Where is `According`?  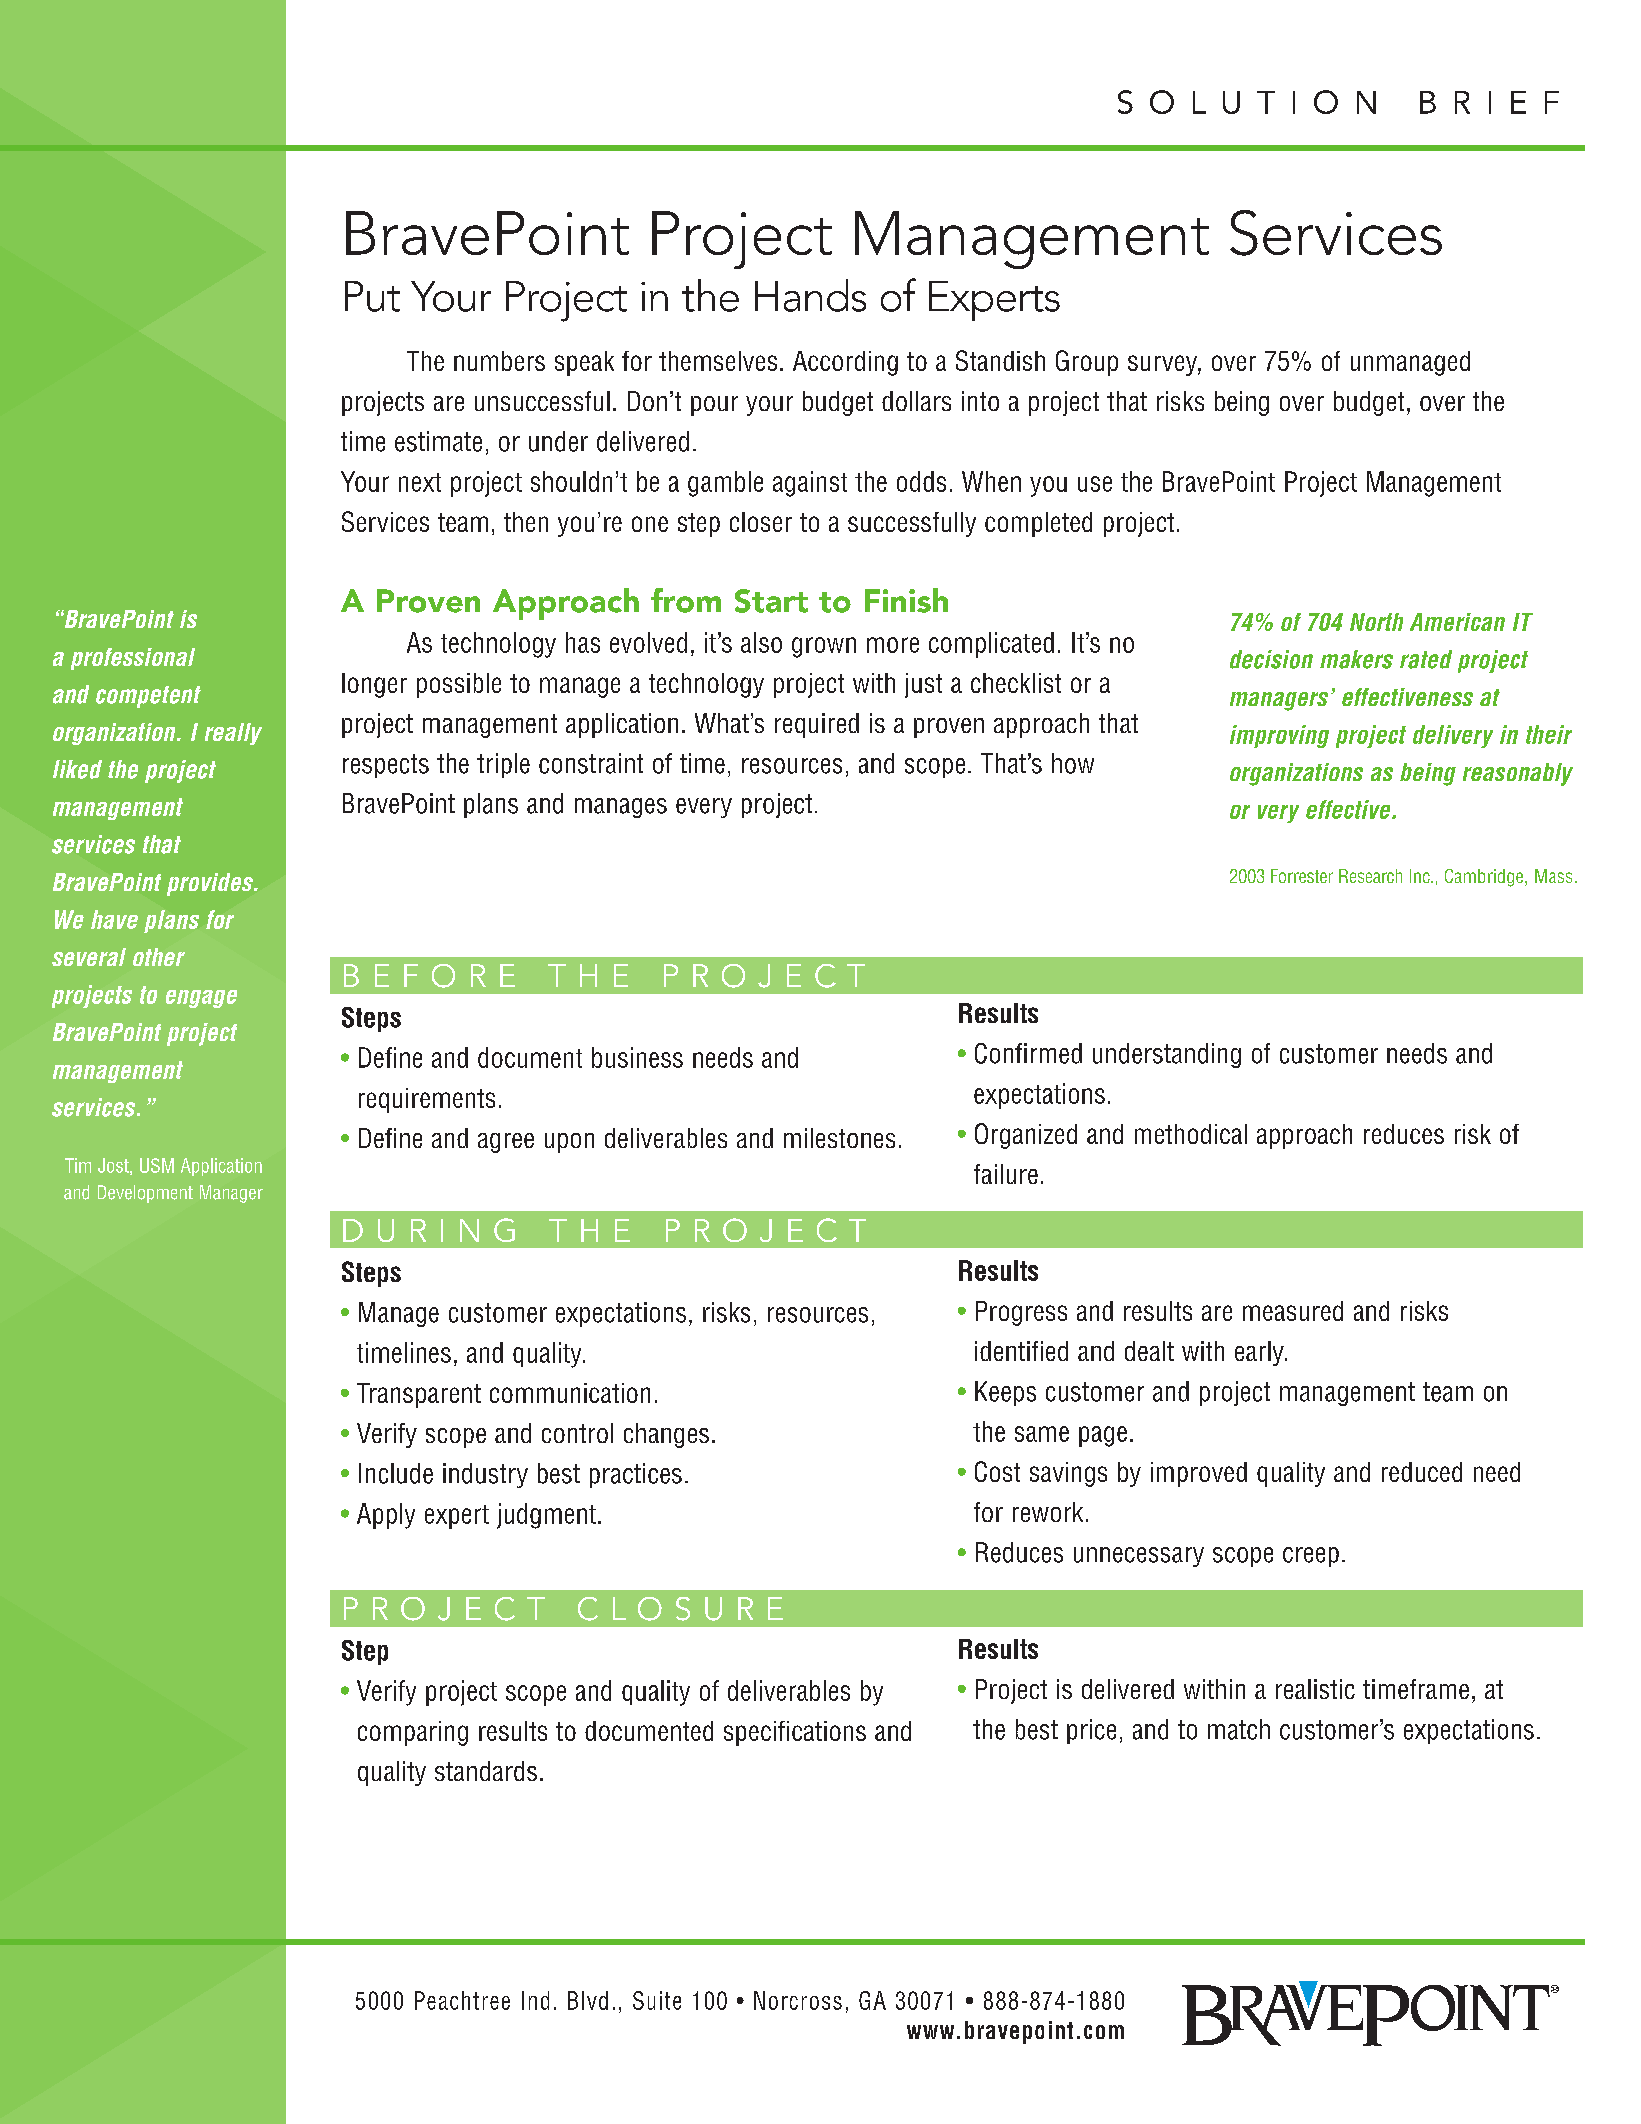
According is located at coordinates (845, 363).
